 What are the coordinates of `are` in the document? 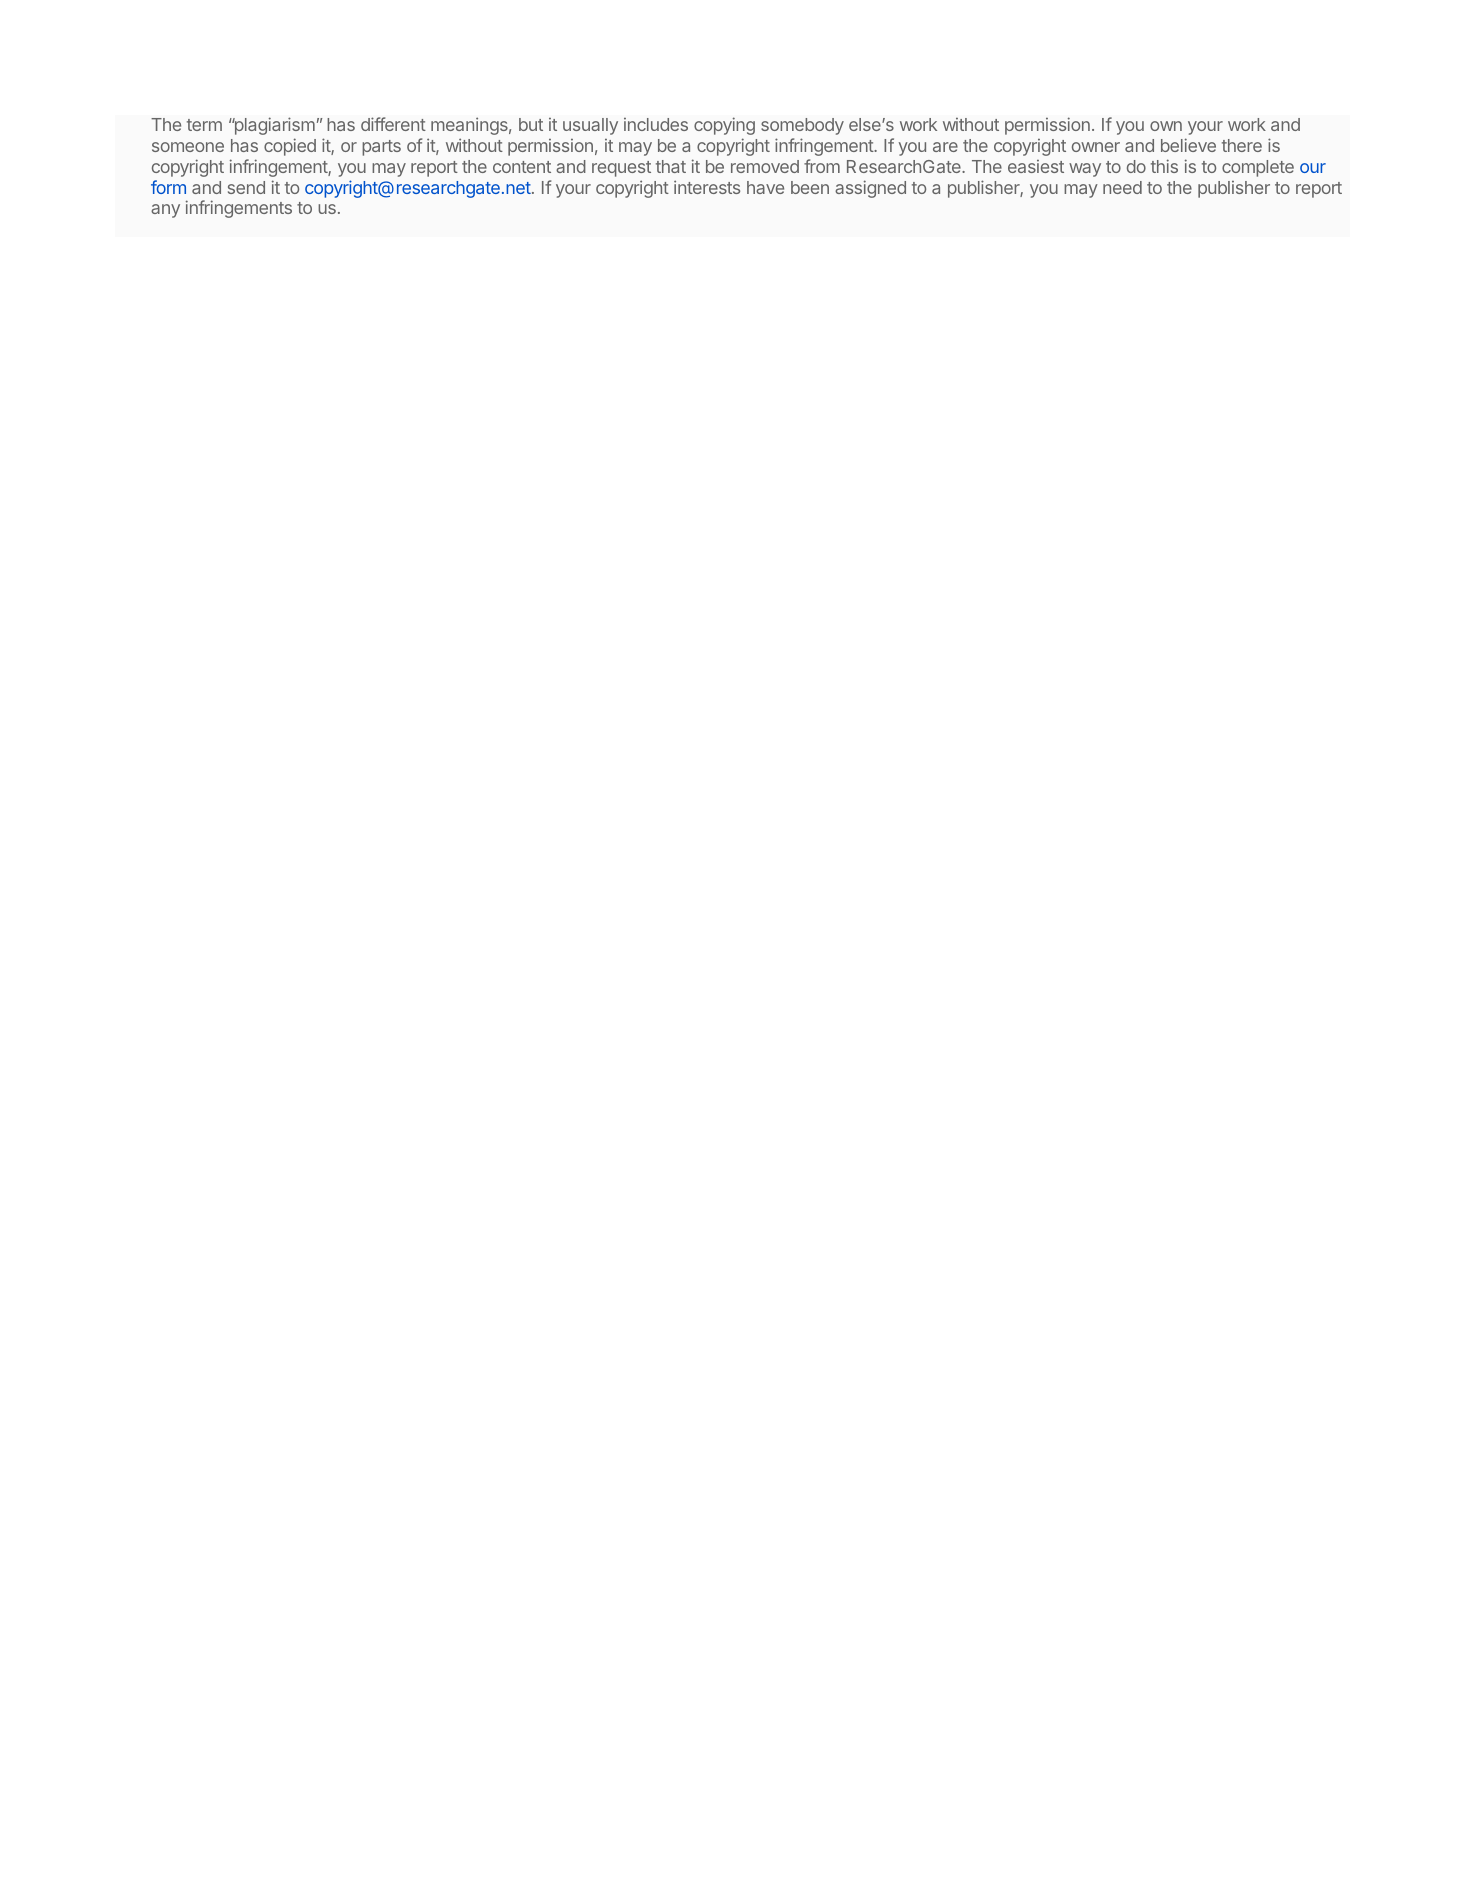 It's located at (945, 147).
